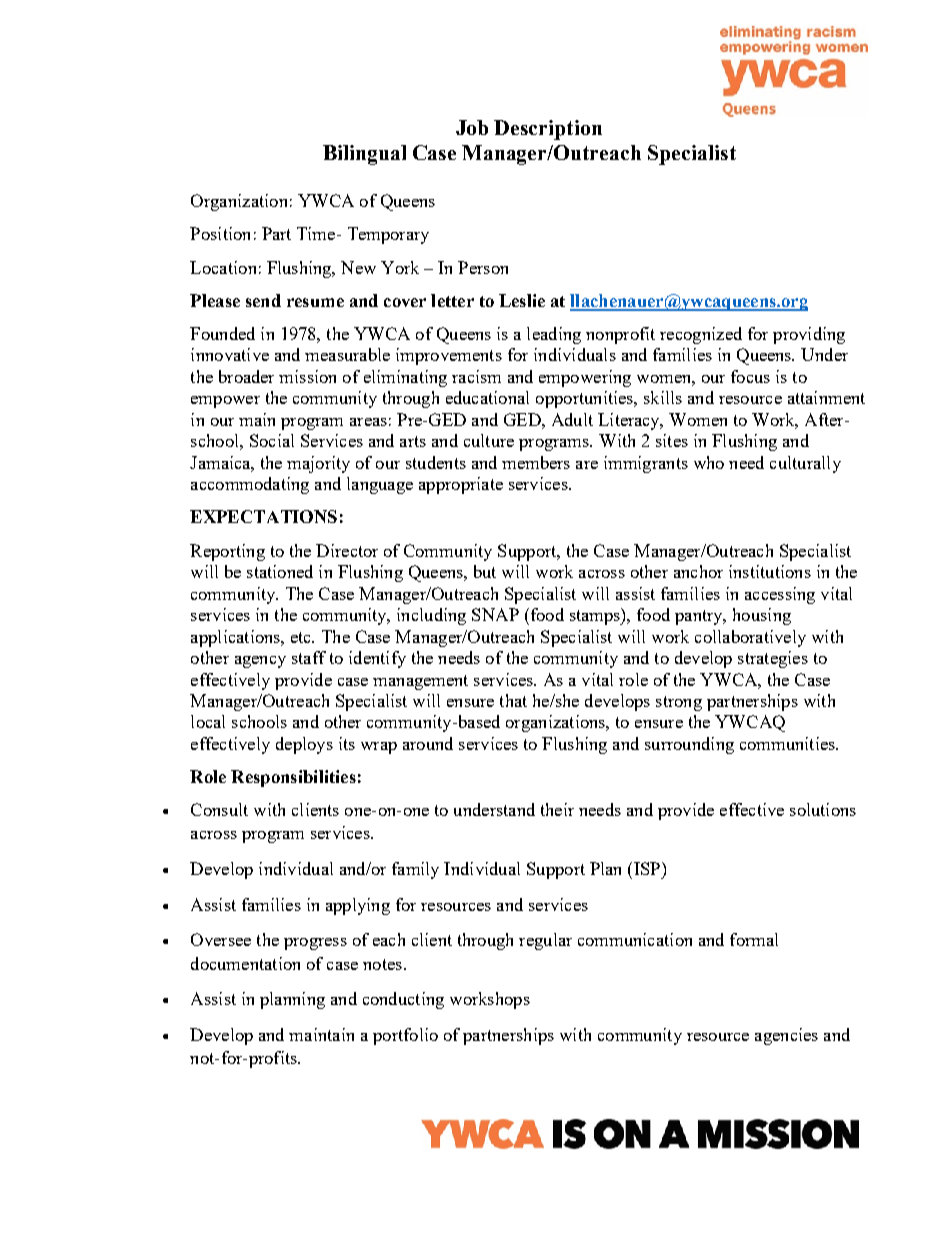  I want to click on recognized, so click(701, 335).
